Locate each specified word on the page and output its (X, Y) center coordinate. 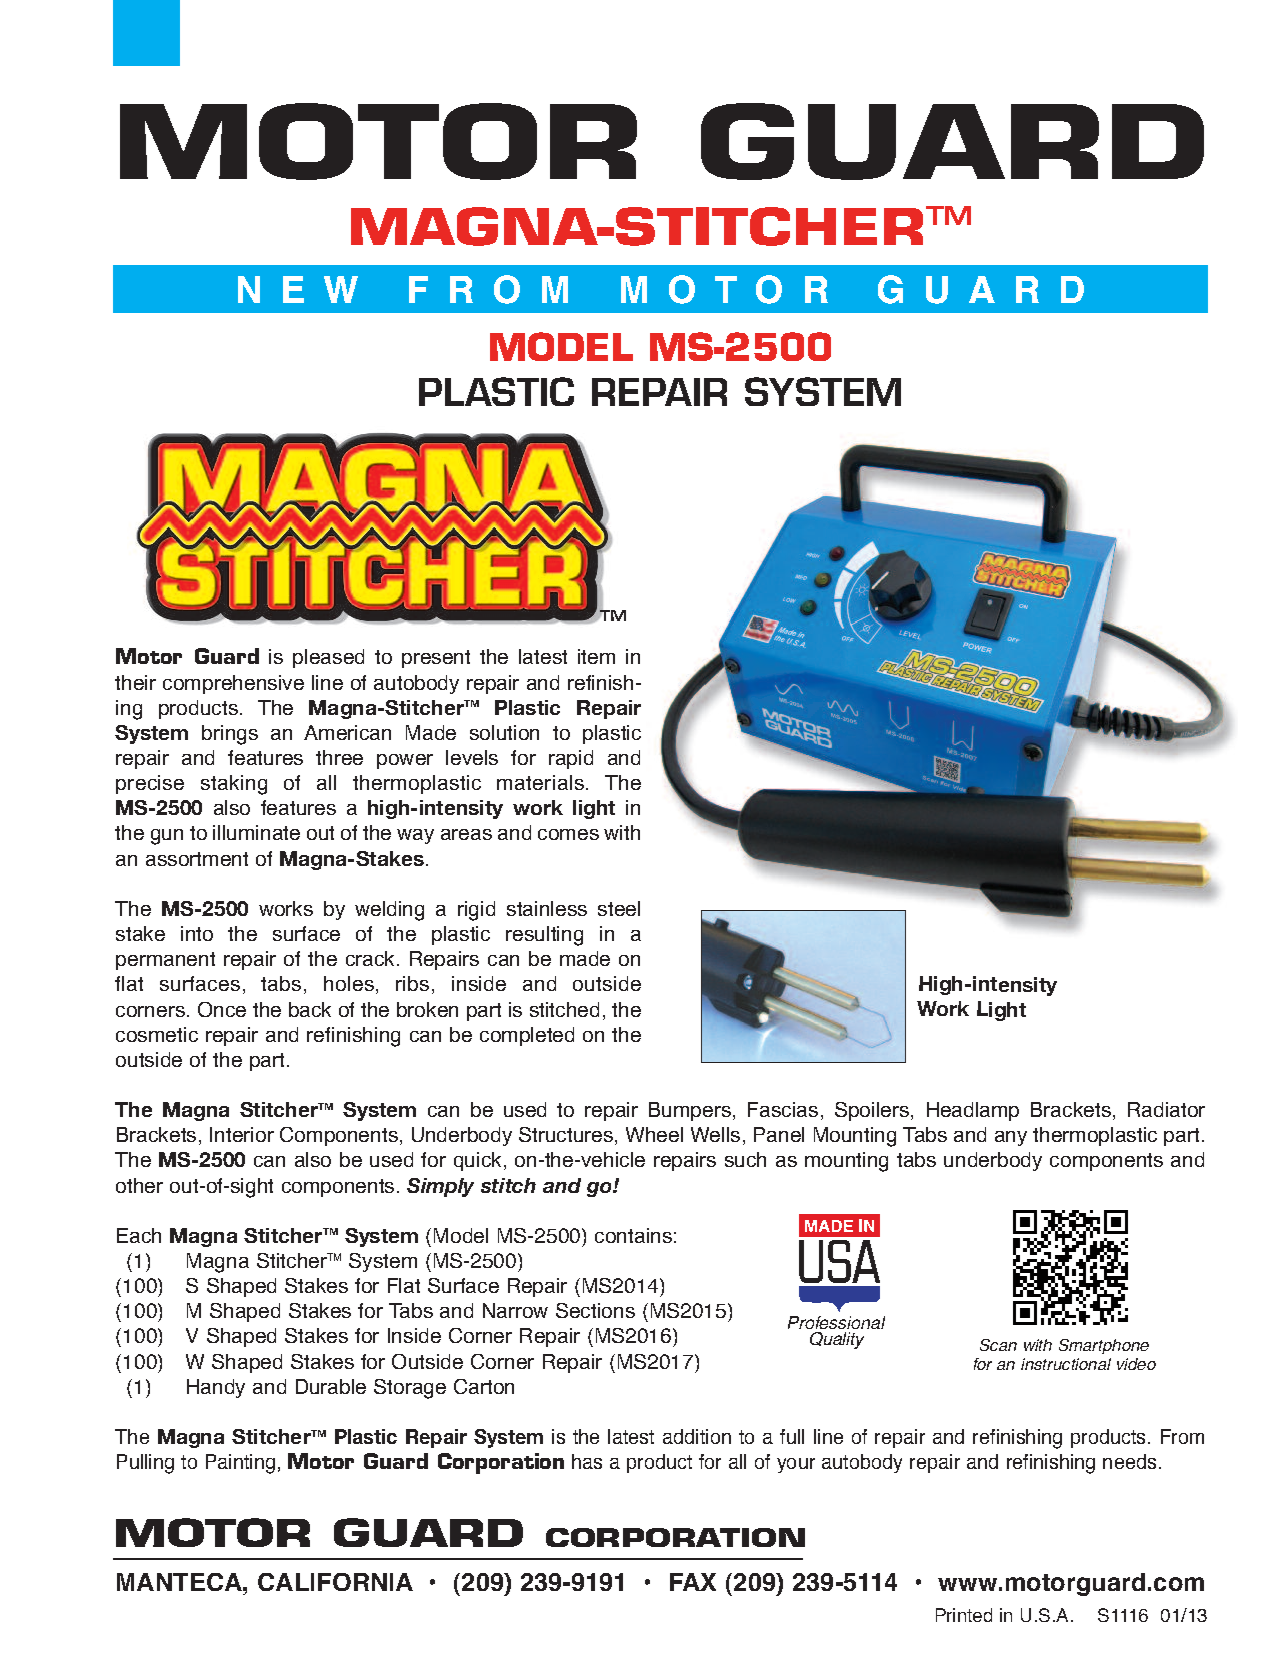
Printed (964, 1615)
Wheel (654, 1134)
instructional (1066, 1364)
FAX (693, 1582)
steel (619, 908)
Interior (242, 1134)
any (1011, 1138)
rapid (571, 759)
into (197, 933)
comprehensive (233, 684)
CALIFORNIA (335, 1582)
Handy (216, 1388)
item (596, 656)
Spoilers (872, 1111)
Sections (595, 1310)
